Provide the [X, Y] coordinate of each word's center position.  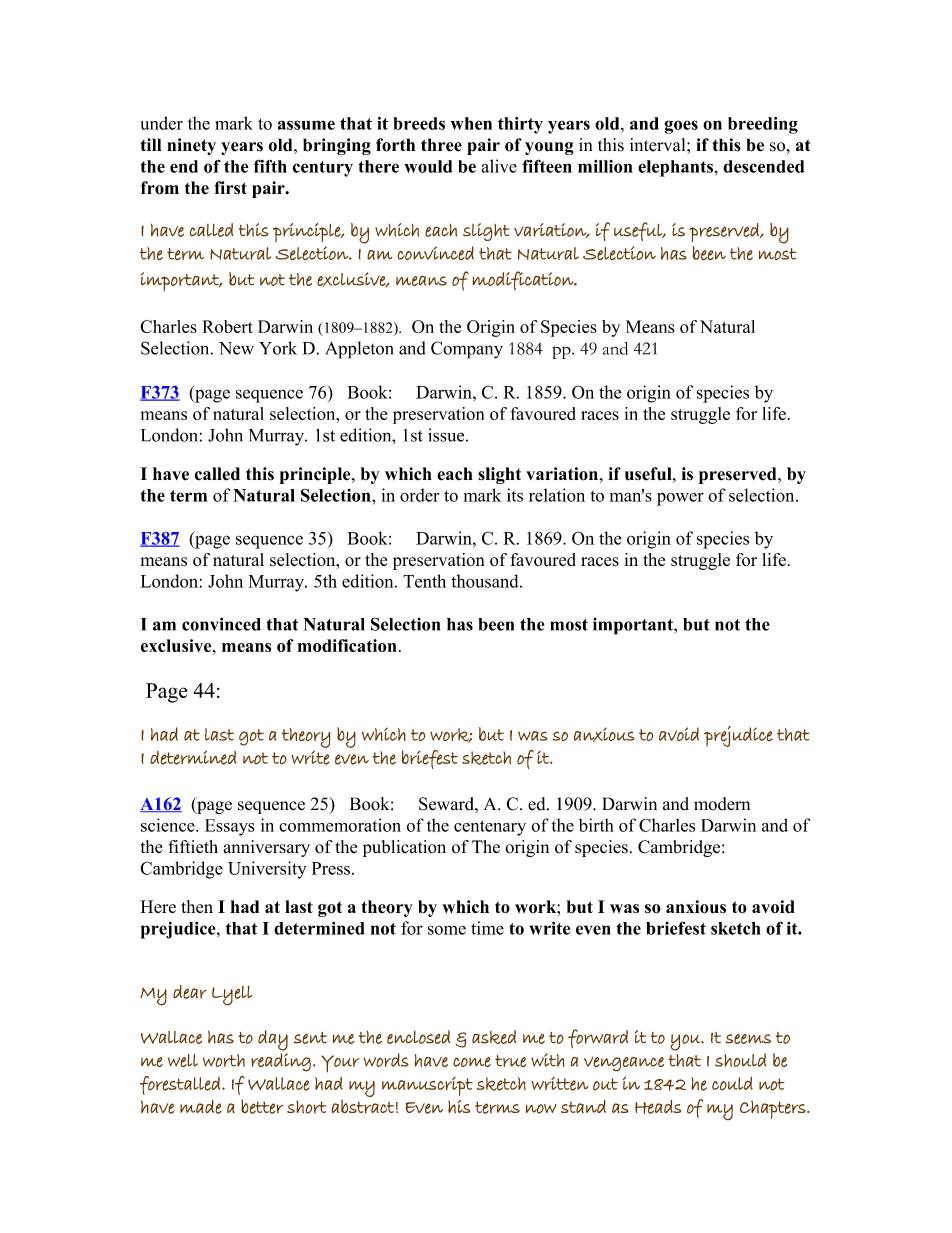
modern [722, 804]
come [472, 1062]
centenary [490, 828]
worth [224, 1060]
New [236, 348]
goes [681, 127]
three [441, 145]
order [420, 495]
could [732, 1084]
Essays [230, 827]
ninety [191, 146]
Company [467, 350]
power [680, 499]
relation [557, 495]
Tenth [424, 581]
